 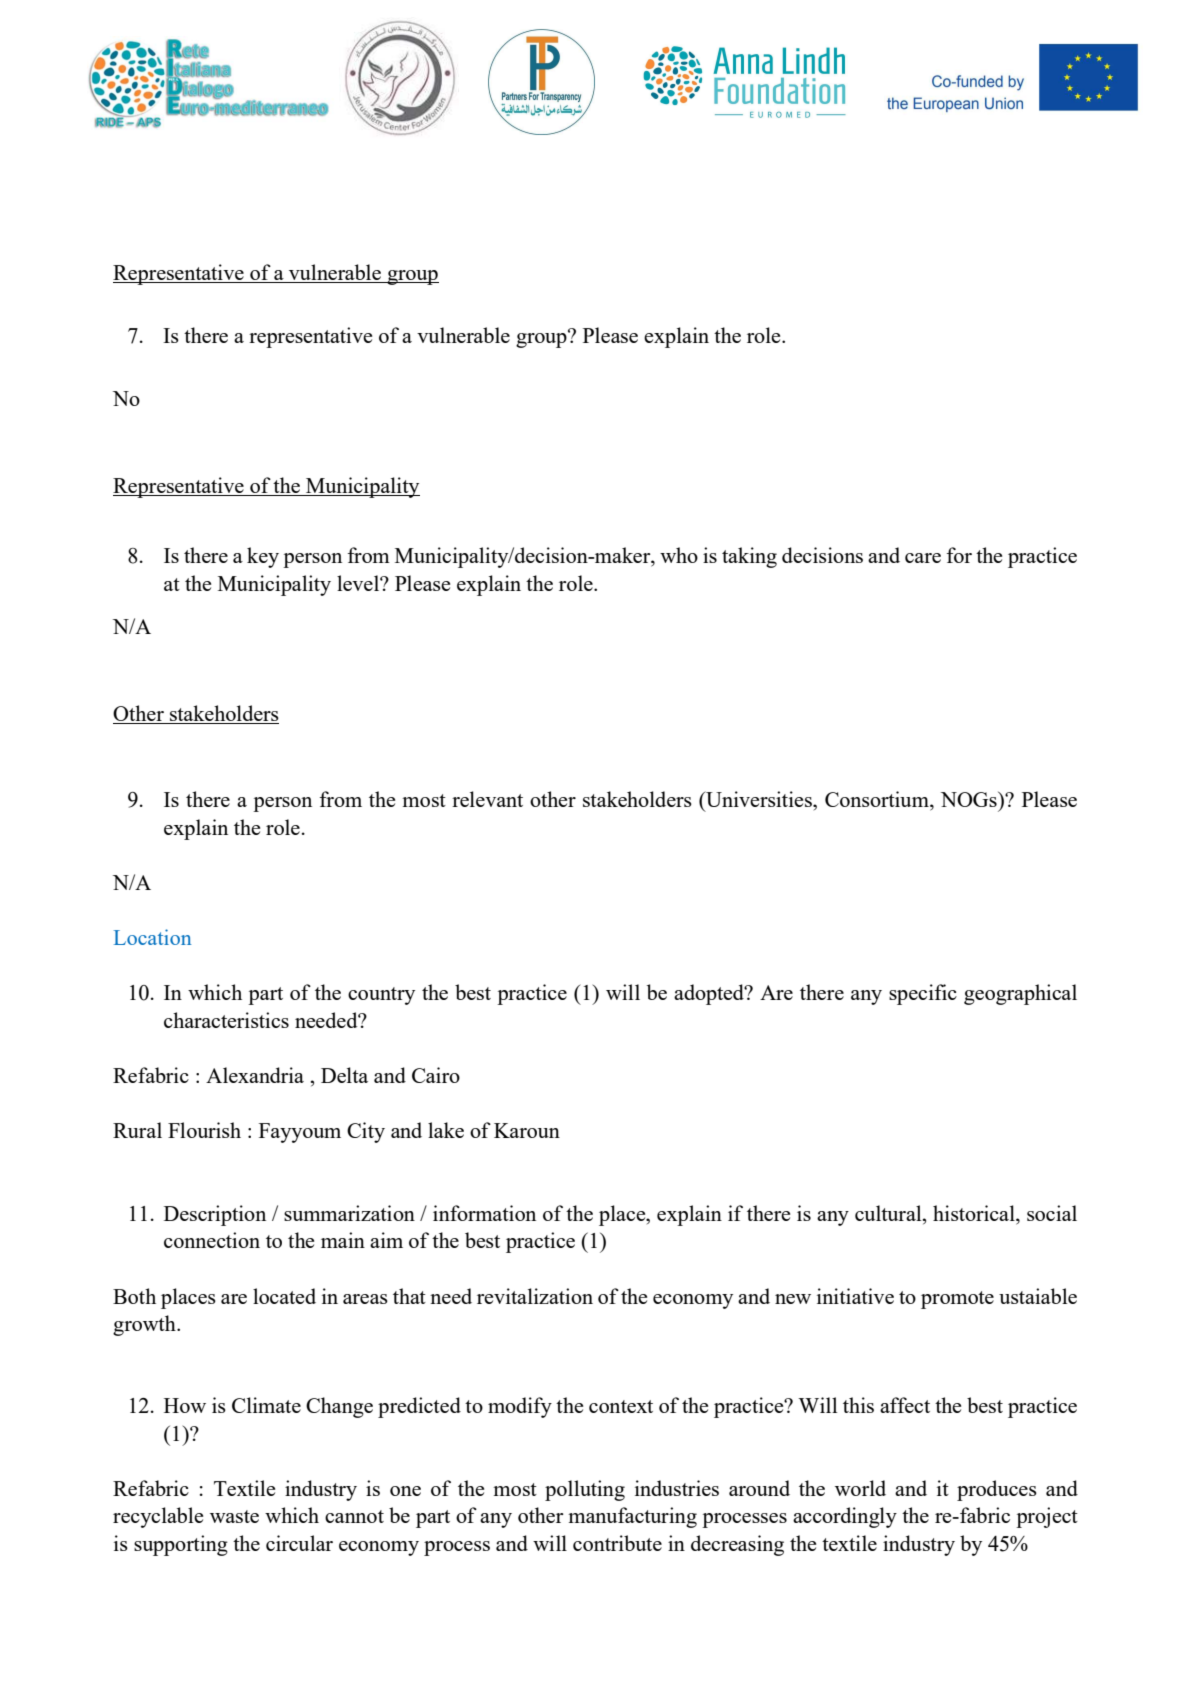 I want to click on waste, so click(x=234, y=1516).
